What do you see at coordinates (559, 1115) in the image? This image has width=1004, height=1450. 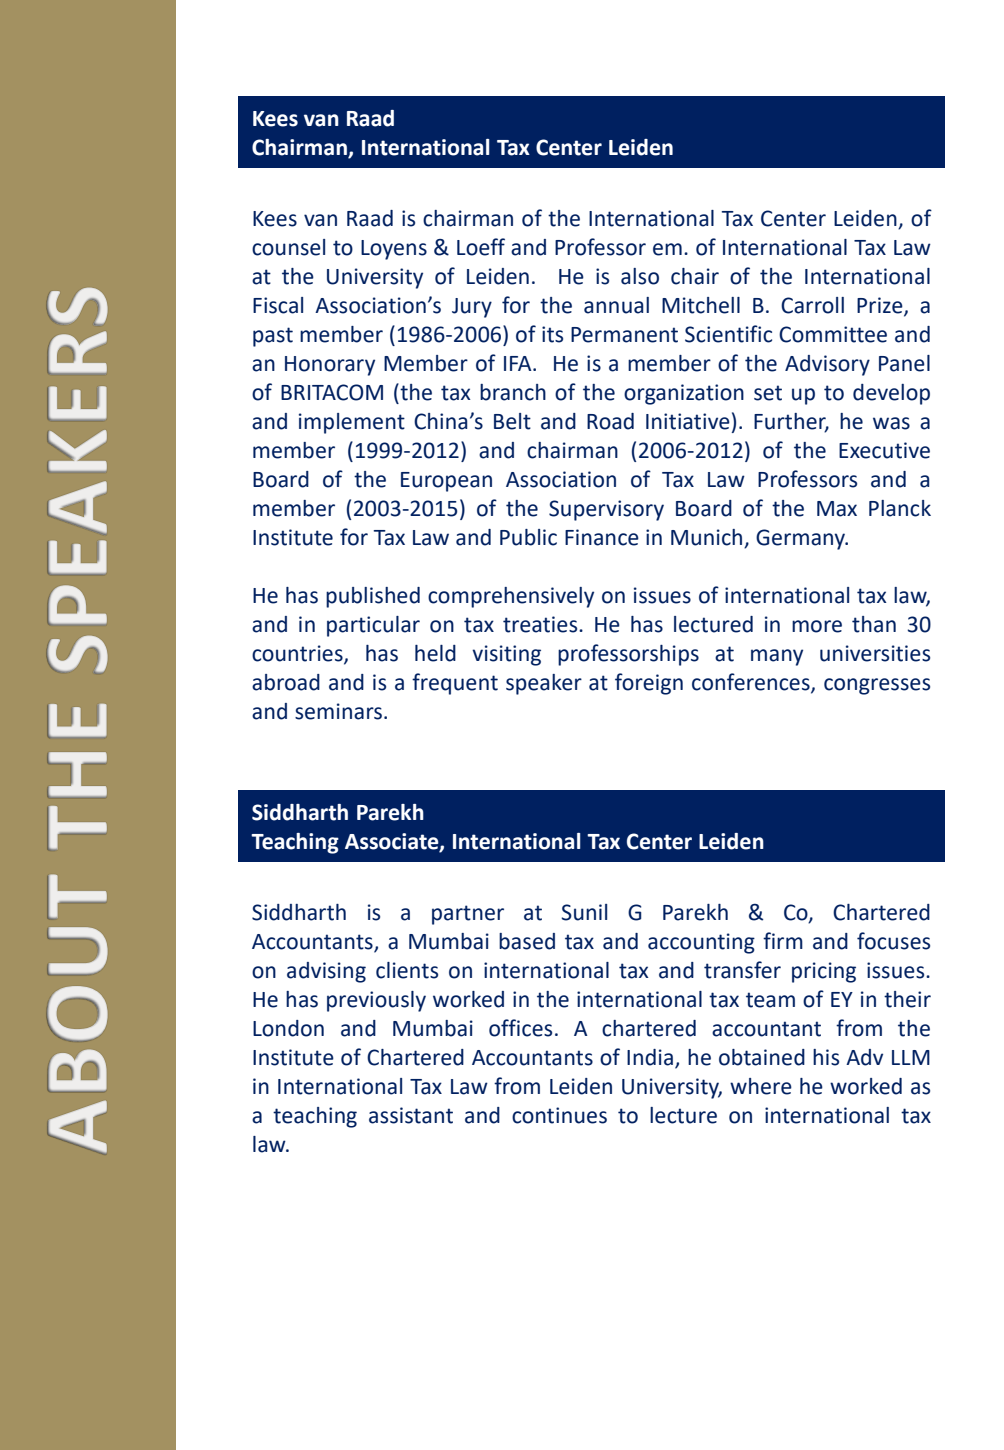 I see `continues` at bounding box center [559, 1115].
